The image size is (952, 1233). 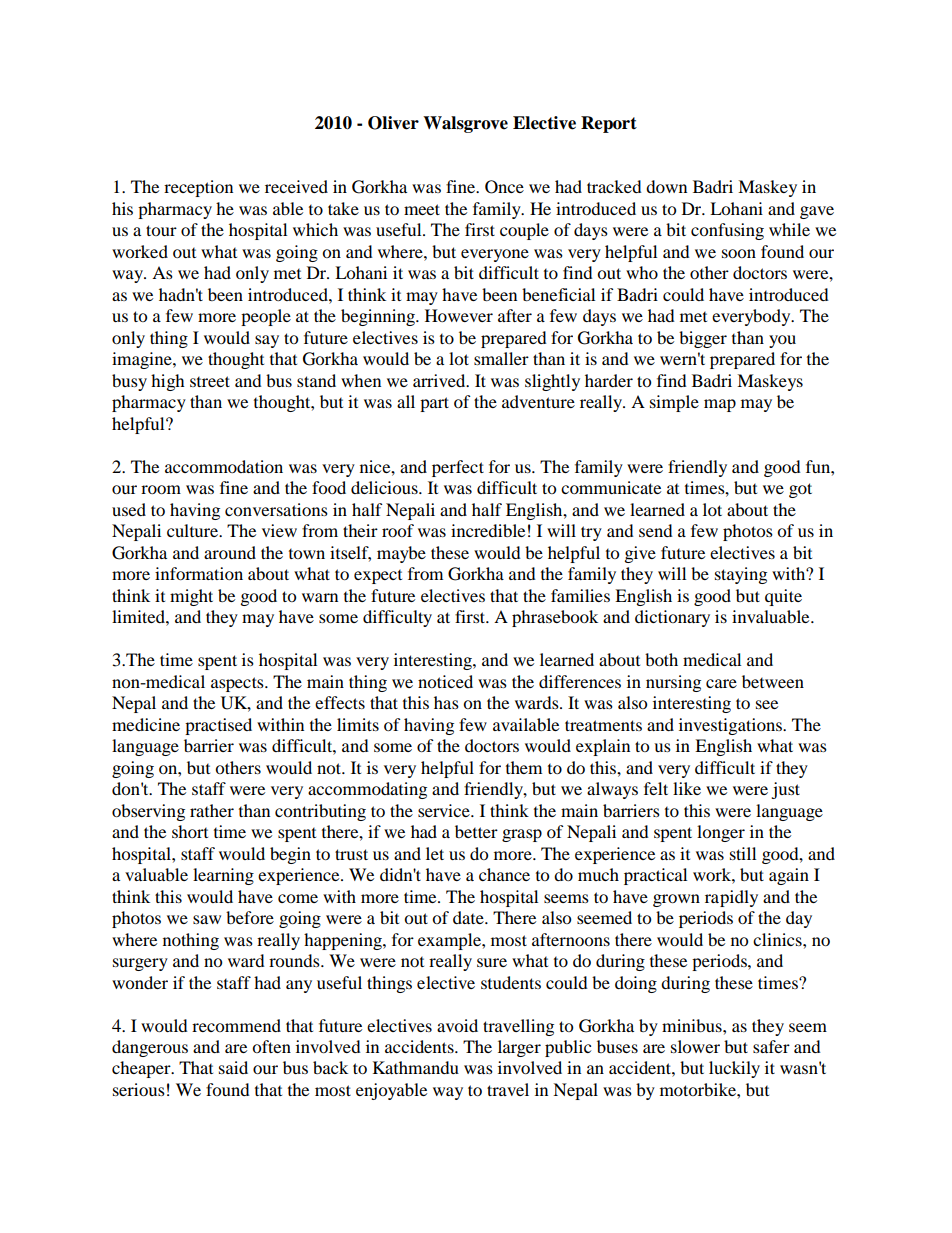 What do you see at coordinates (666, 186) in the document?
I see `down` at bounding box center [666, 186].
